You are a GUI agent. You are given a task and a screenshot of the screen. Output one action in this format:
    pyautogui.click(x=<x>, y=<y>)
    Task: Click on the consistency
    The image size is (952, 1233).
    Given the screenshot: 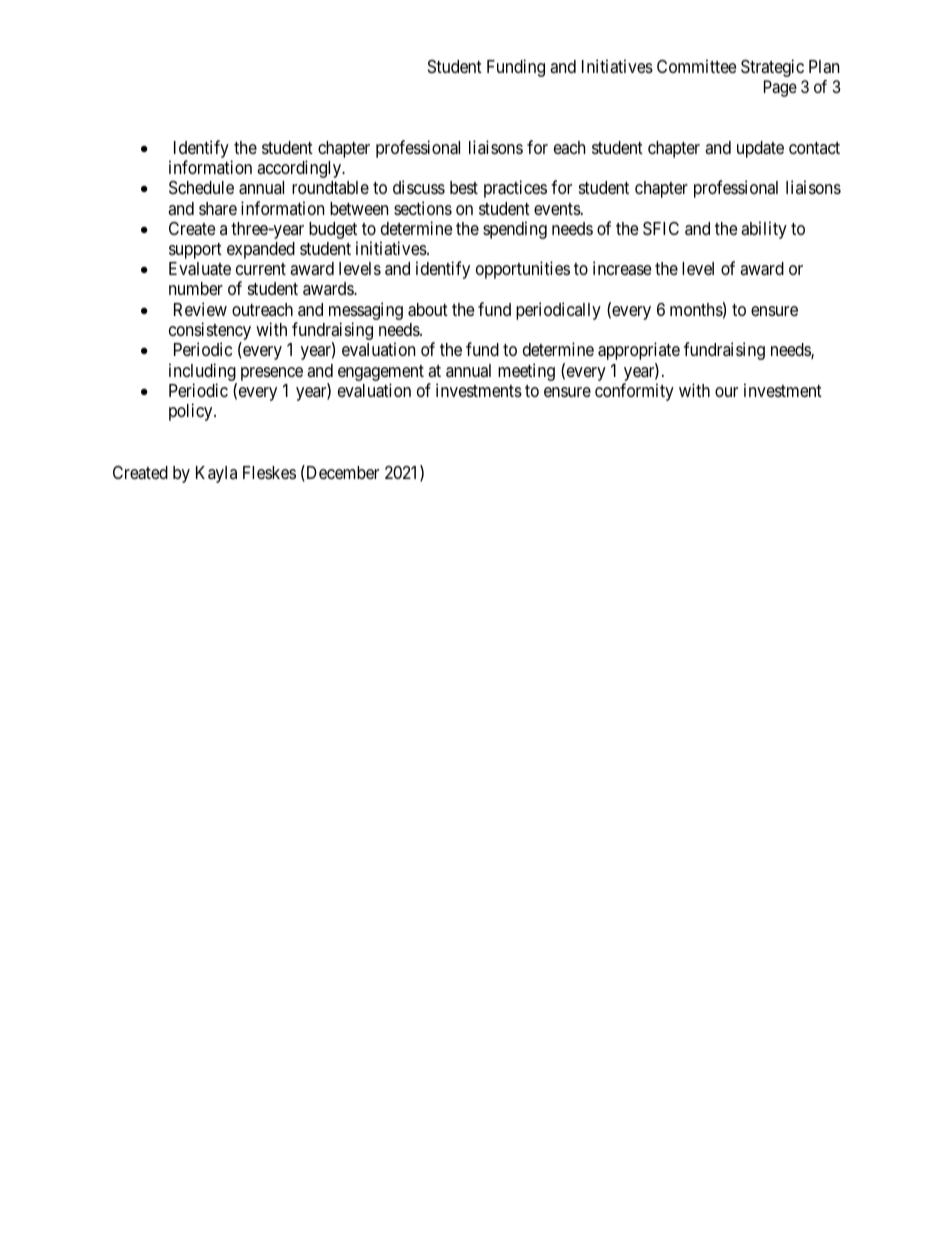 What is the action you would take?
    pyautogui.click(x=210, y=332)
